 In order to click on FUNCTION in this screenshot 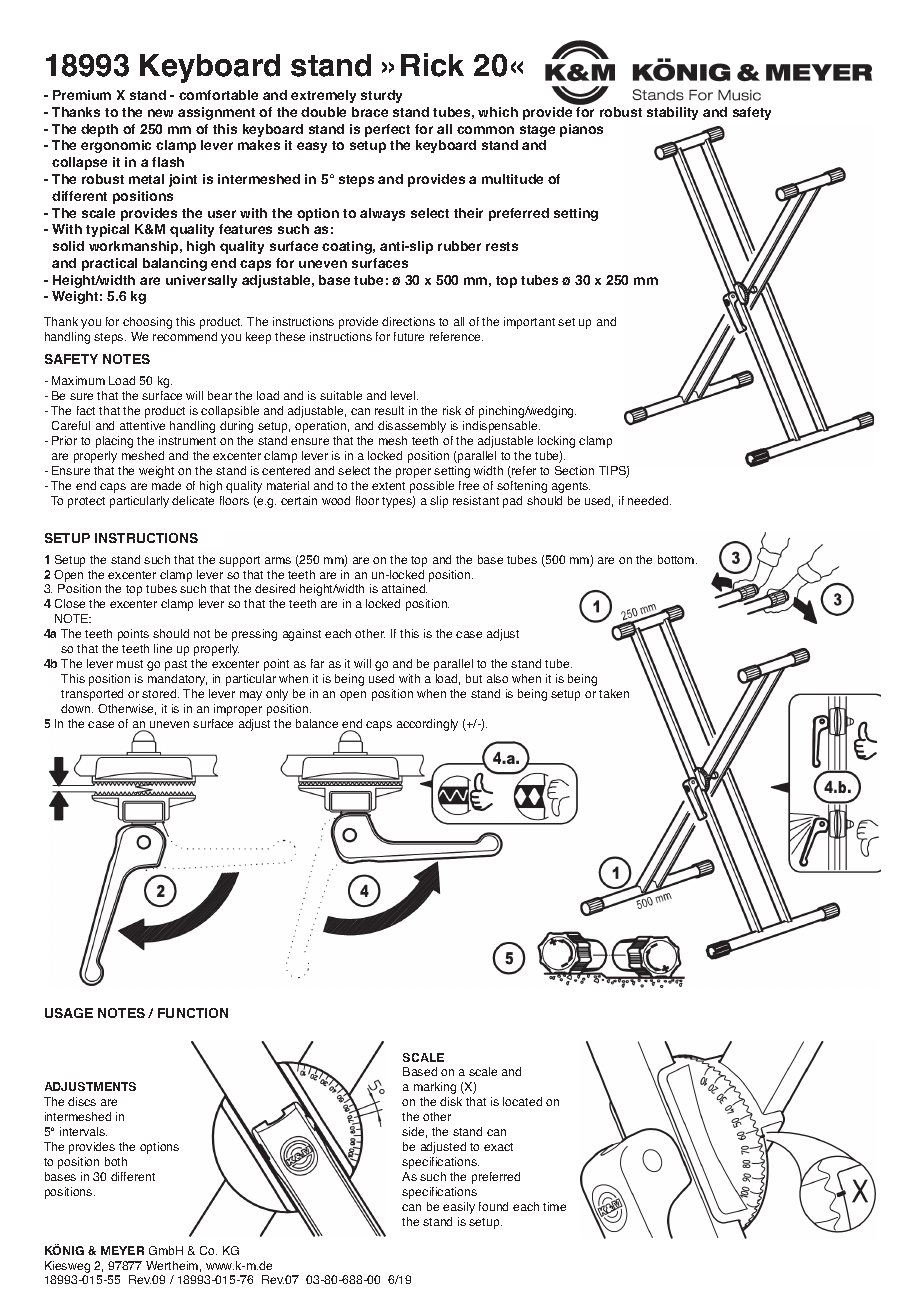, I will do `click(193, 1013)`.
